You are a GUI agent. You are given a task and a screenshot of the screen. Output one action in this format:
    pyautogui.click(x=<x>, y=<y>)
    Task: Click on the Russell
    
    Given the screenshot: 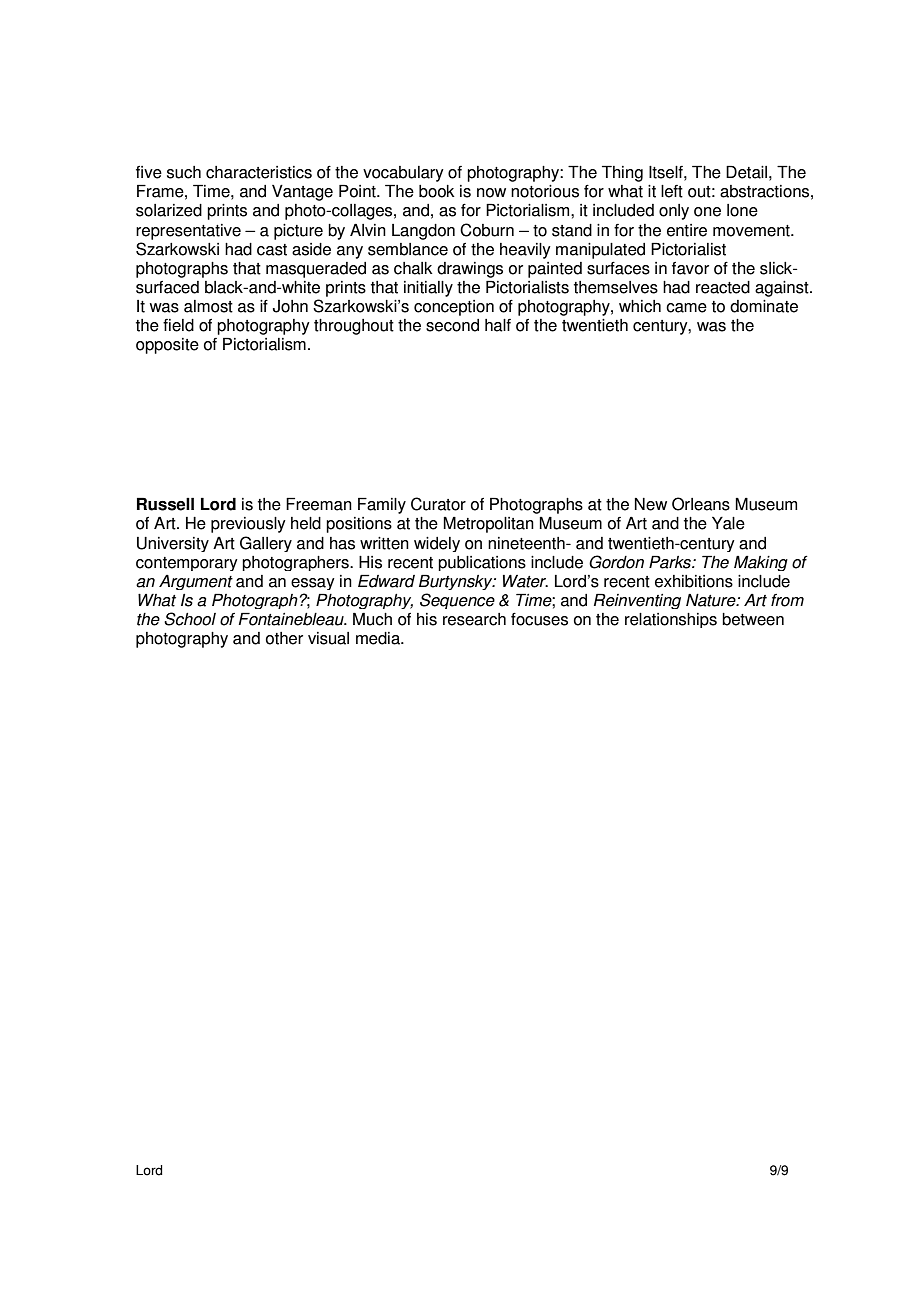 What is the action you would take?
    pyautogui.click(x=165, y=504)
